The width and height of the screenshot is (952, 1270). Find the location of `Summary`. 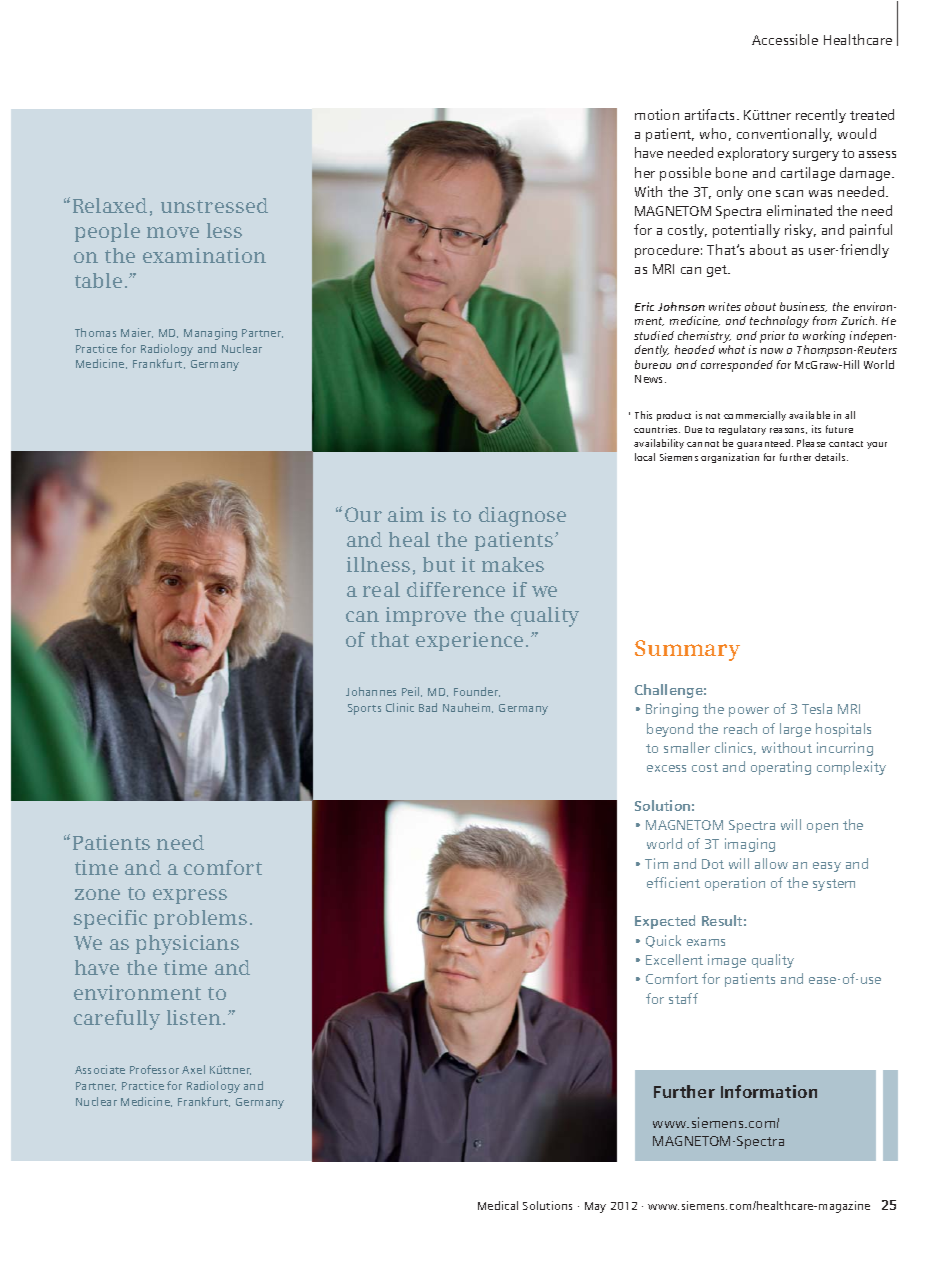

Summary is located at coordinates (687, 650).
